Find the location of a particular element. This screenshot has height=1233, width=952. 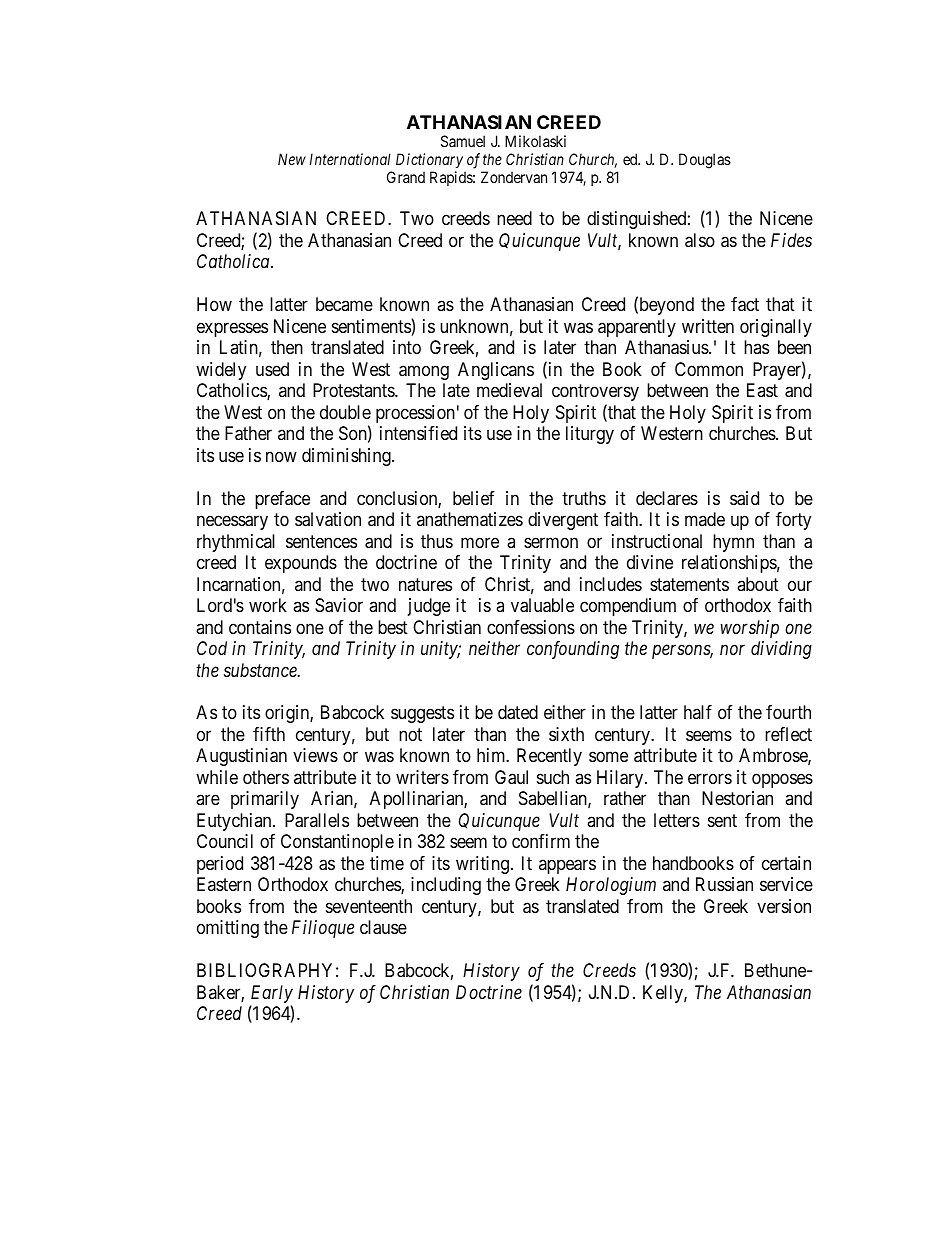

including is located at coordinates (446, 886).
